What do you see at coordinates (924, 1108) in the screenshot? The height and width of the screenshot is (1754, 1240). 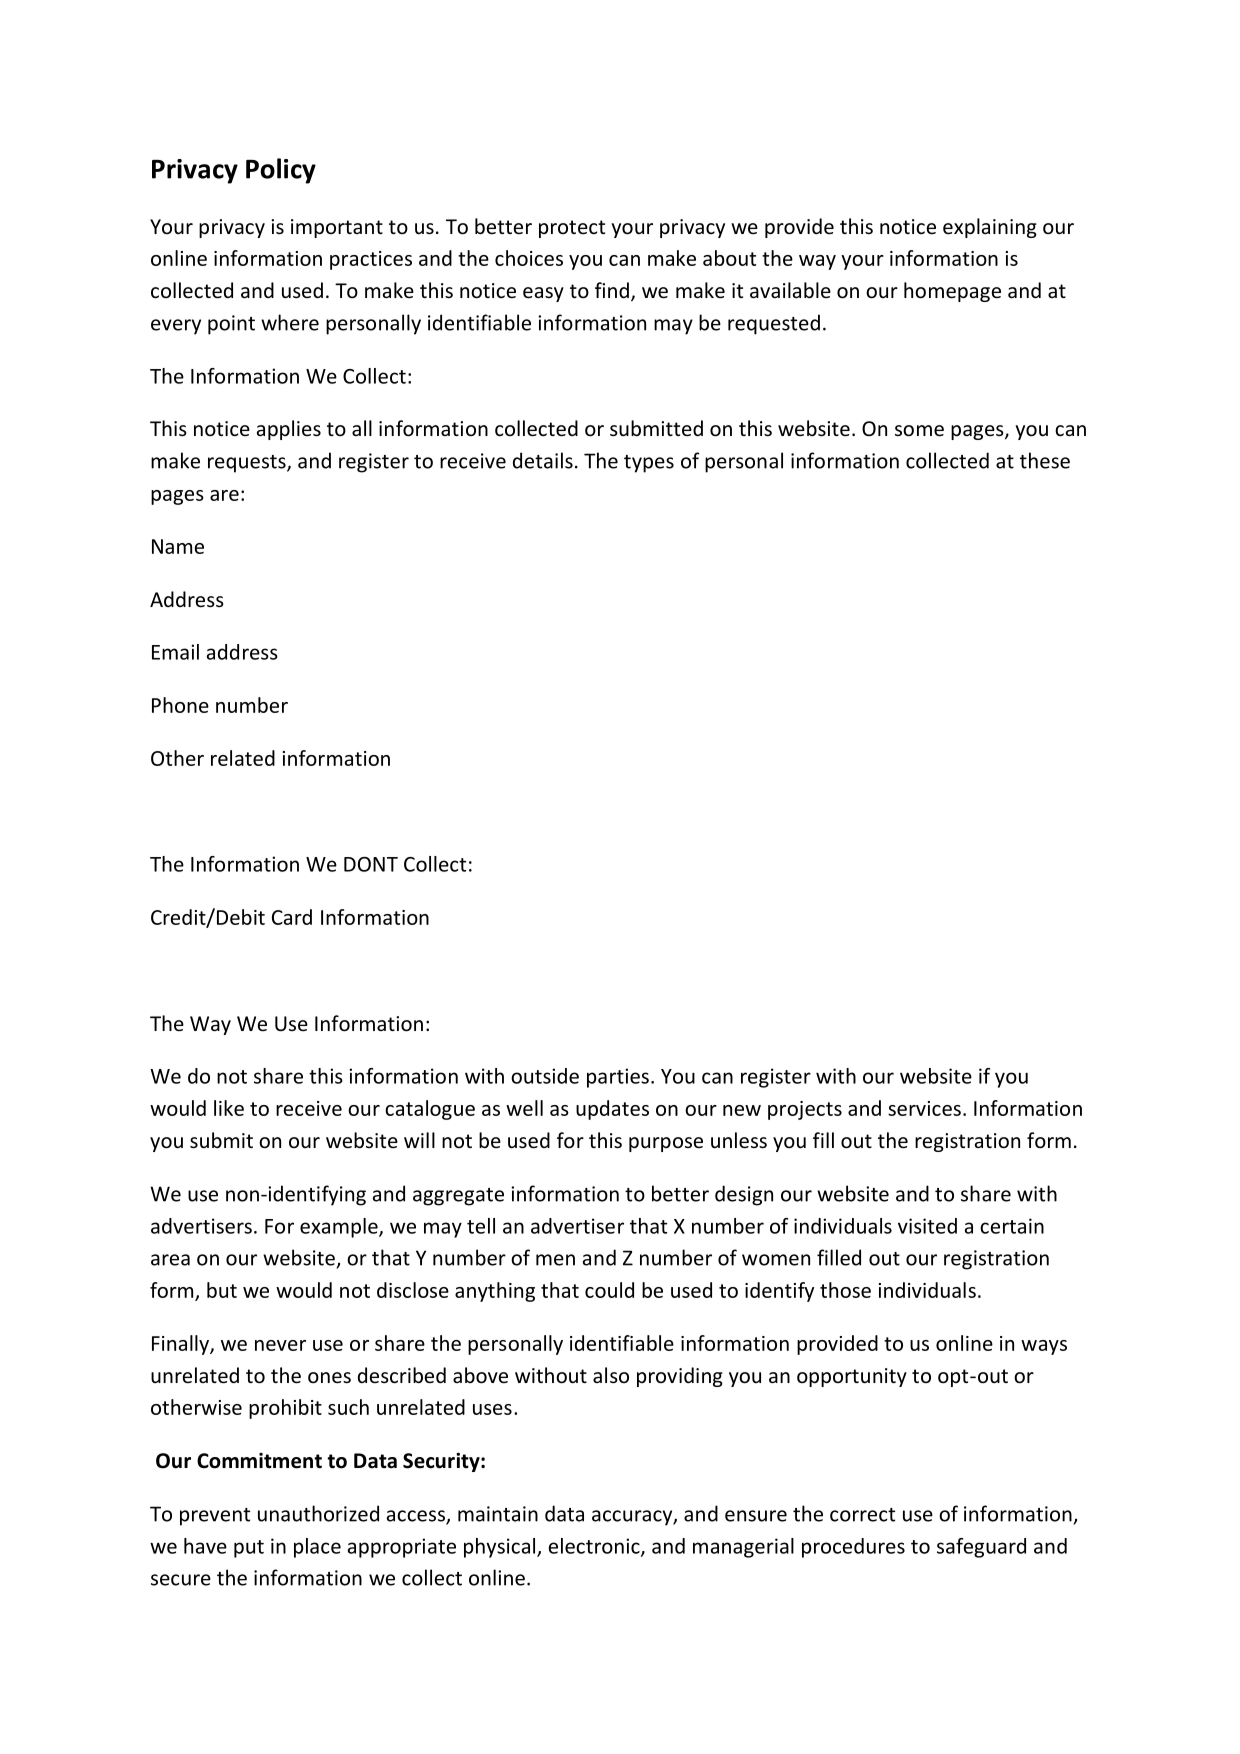 I see `services` at bounding box center [924, 1108].
